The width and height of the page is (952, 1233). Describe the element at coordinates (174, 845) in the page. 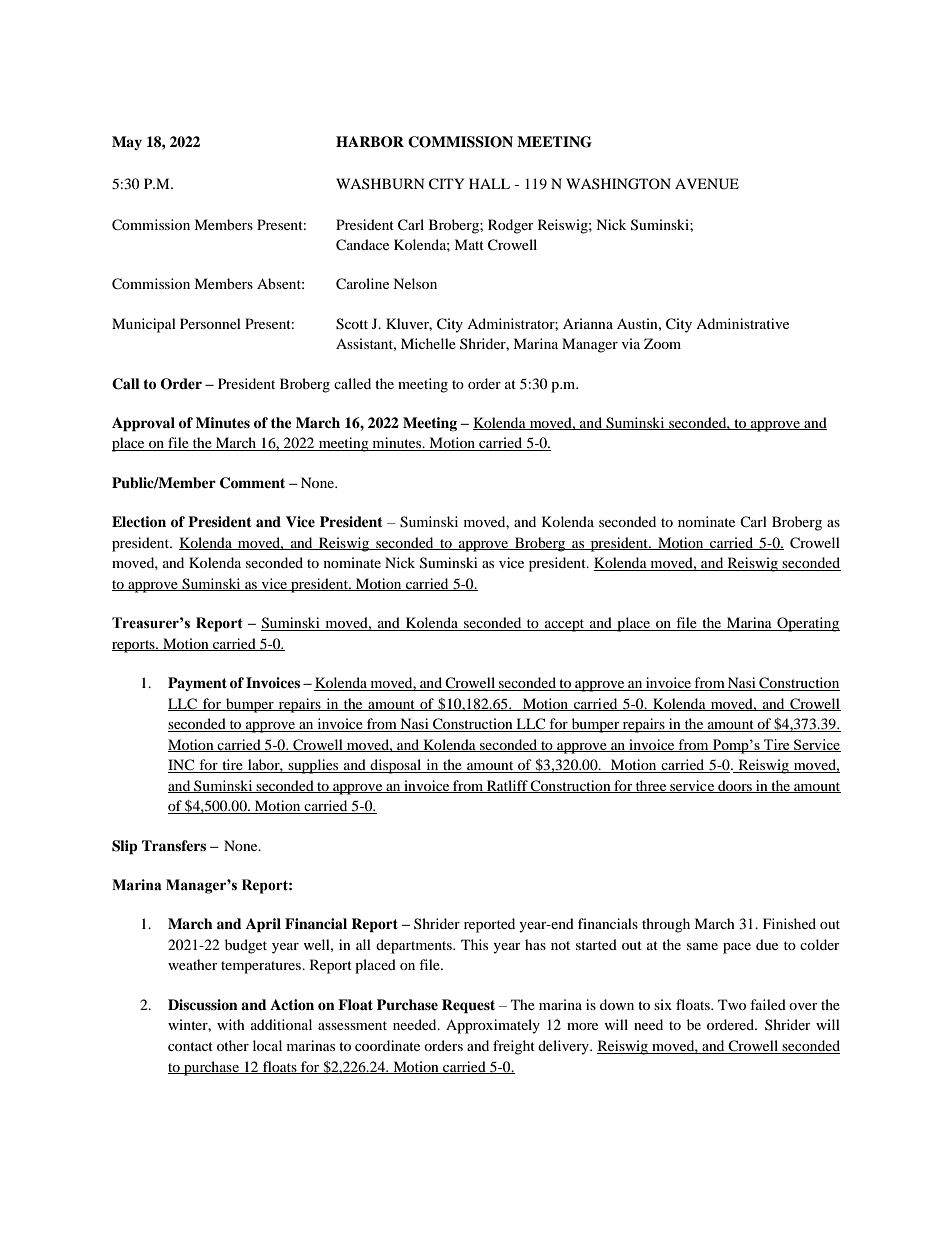

I see `Transfers` at that location.
